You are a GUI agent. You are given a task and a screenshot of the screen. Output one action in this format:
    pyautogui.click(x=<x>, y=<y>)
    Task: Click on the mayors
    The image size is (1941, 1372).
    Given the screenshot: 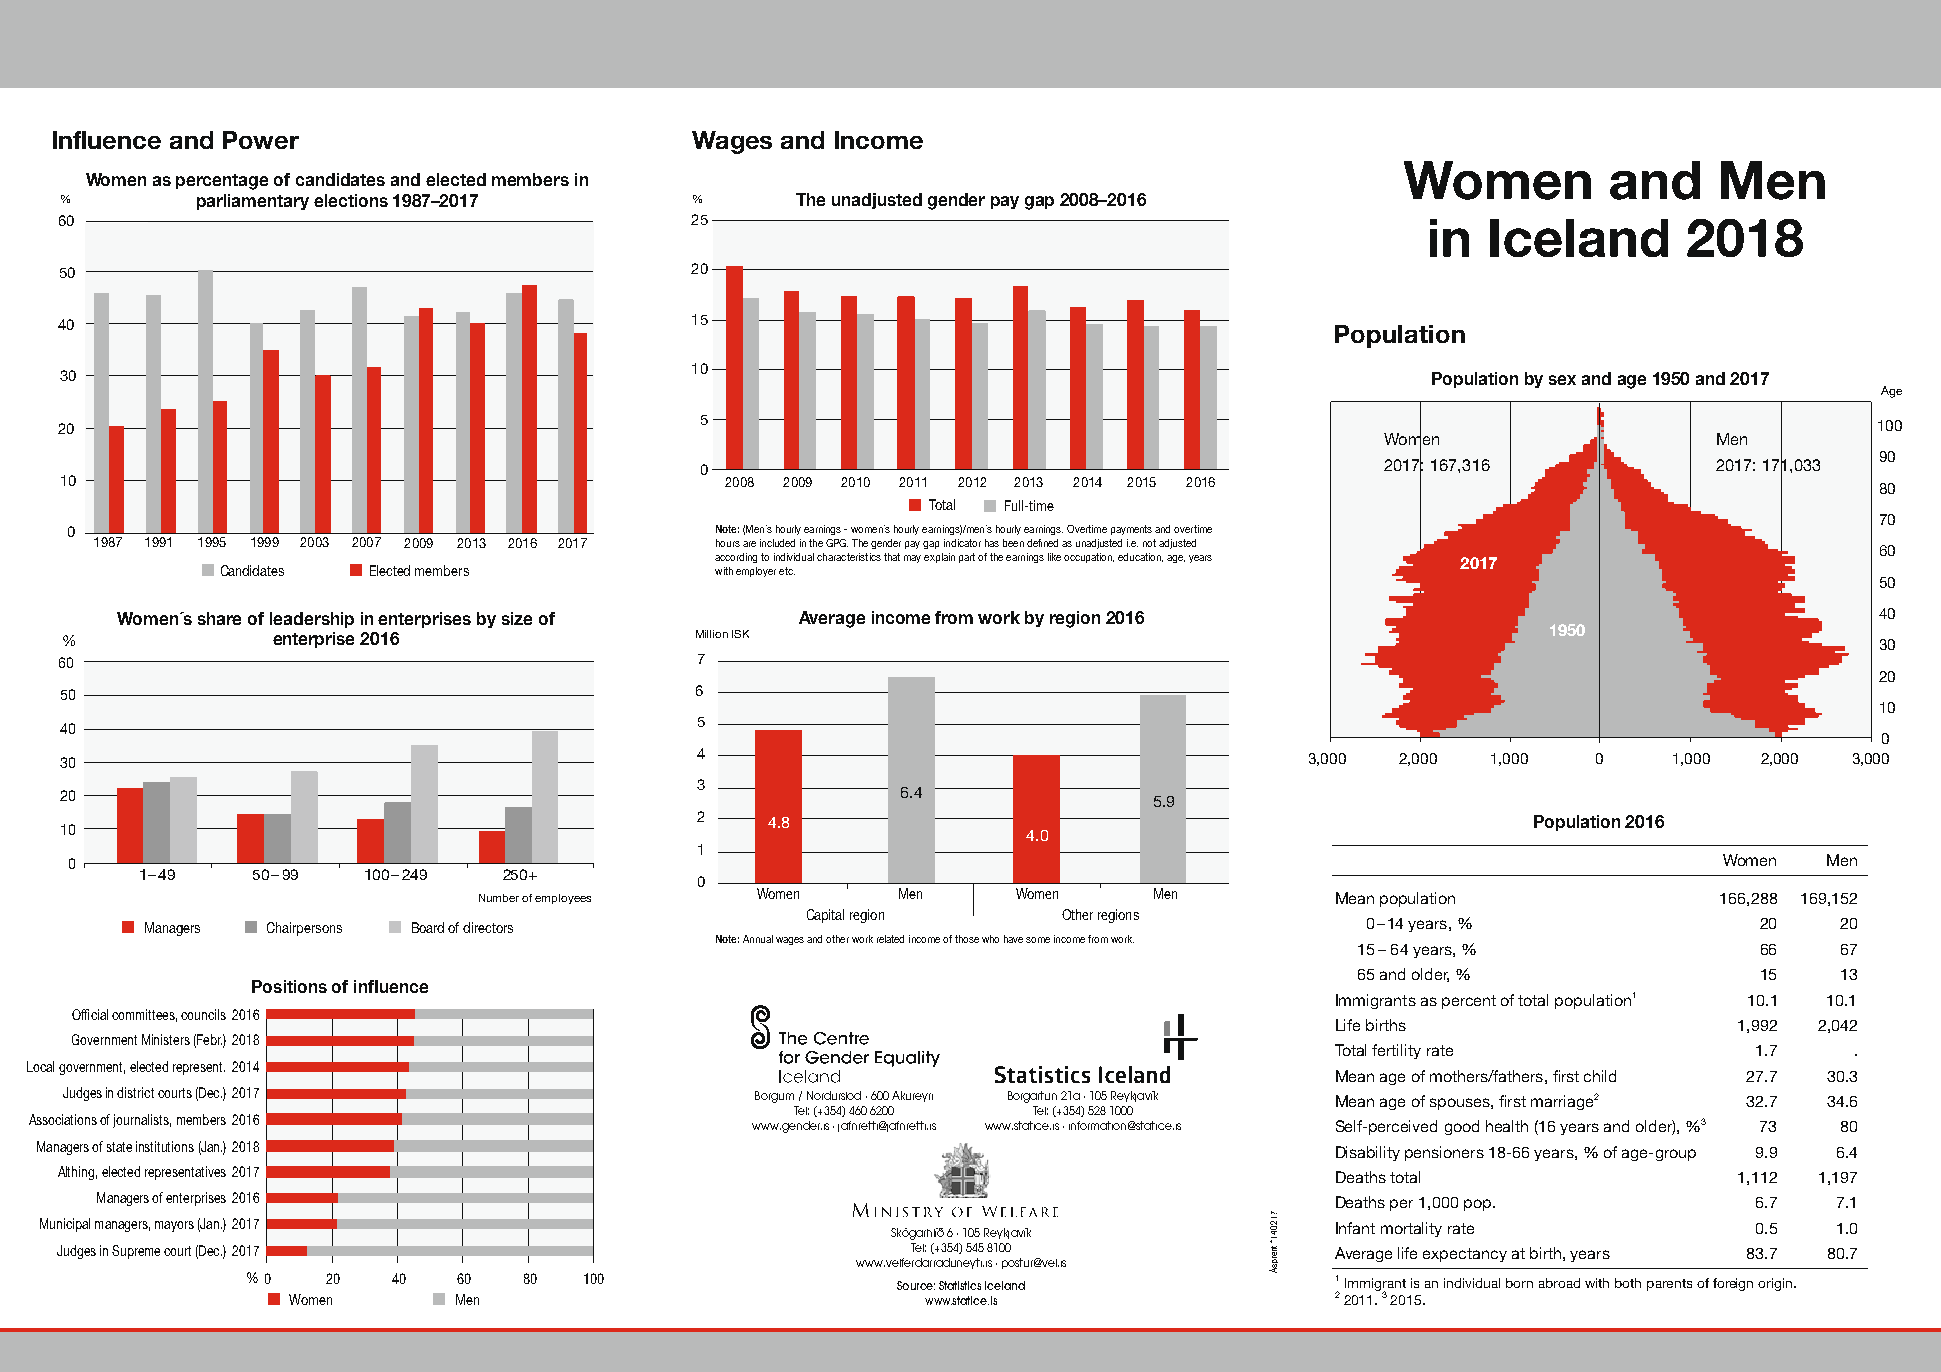 What is the action you would take?
    pyautogui.click(x=174, y=1226)
